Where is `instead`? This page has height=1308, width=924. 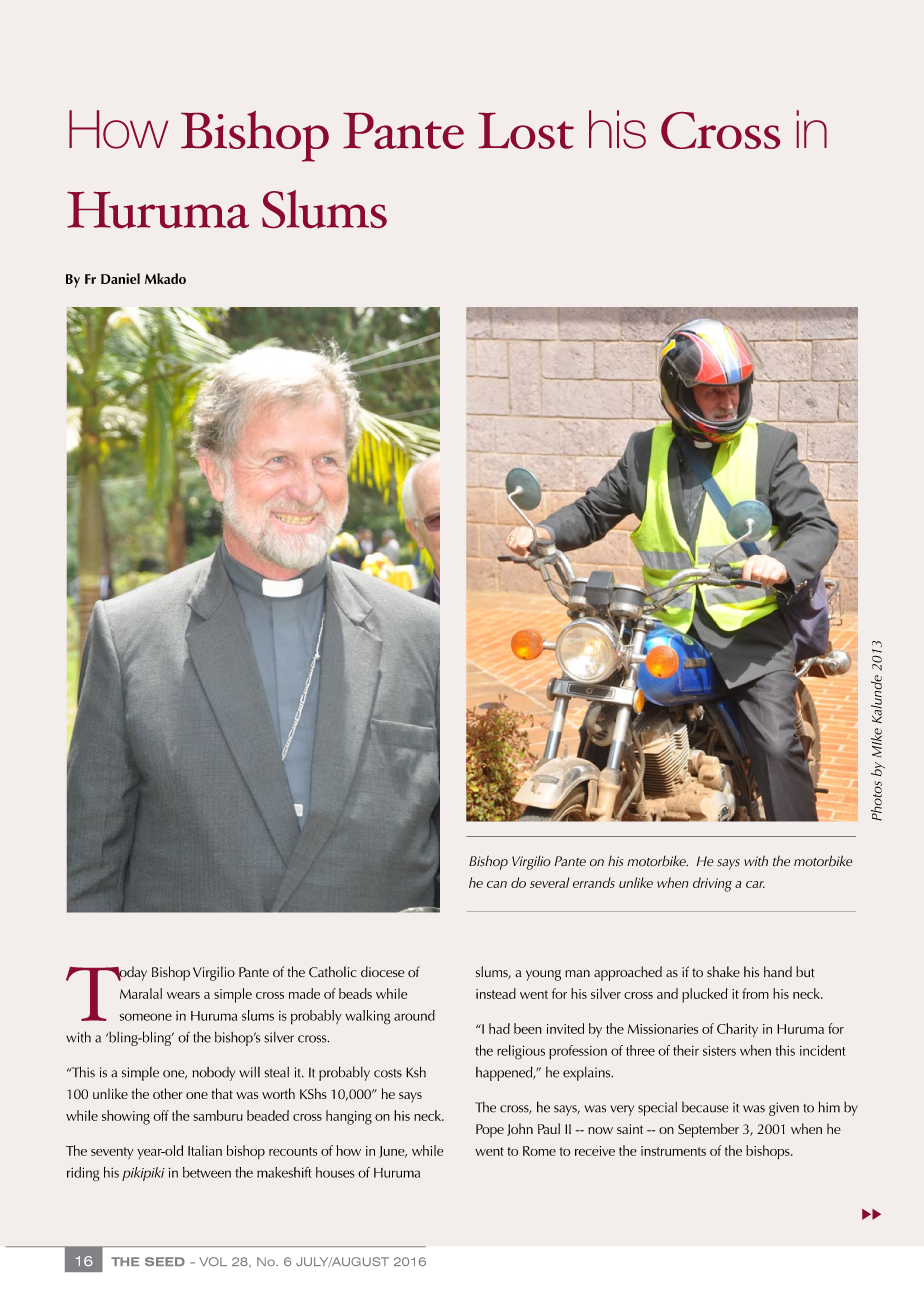
instead is located at coordinates (496, 993).
